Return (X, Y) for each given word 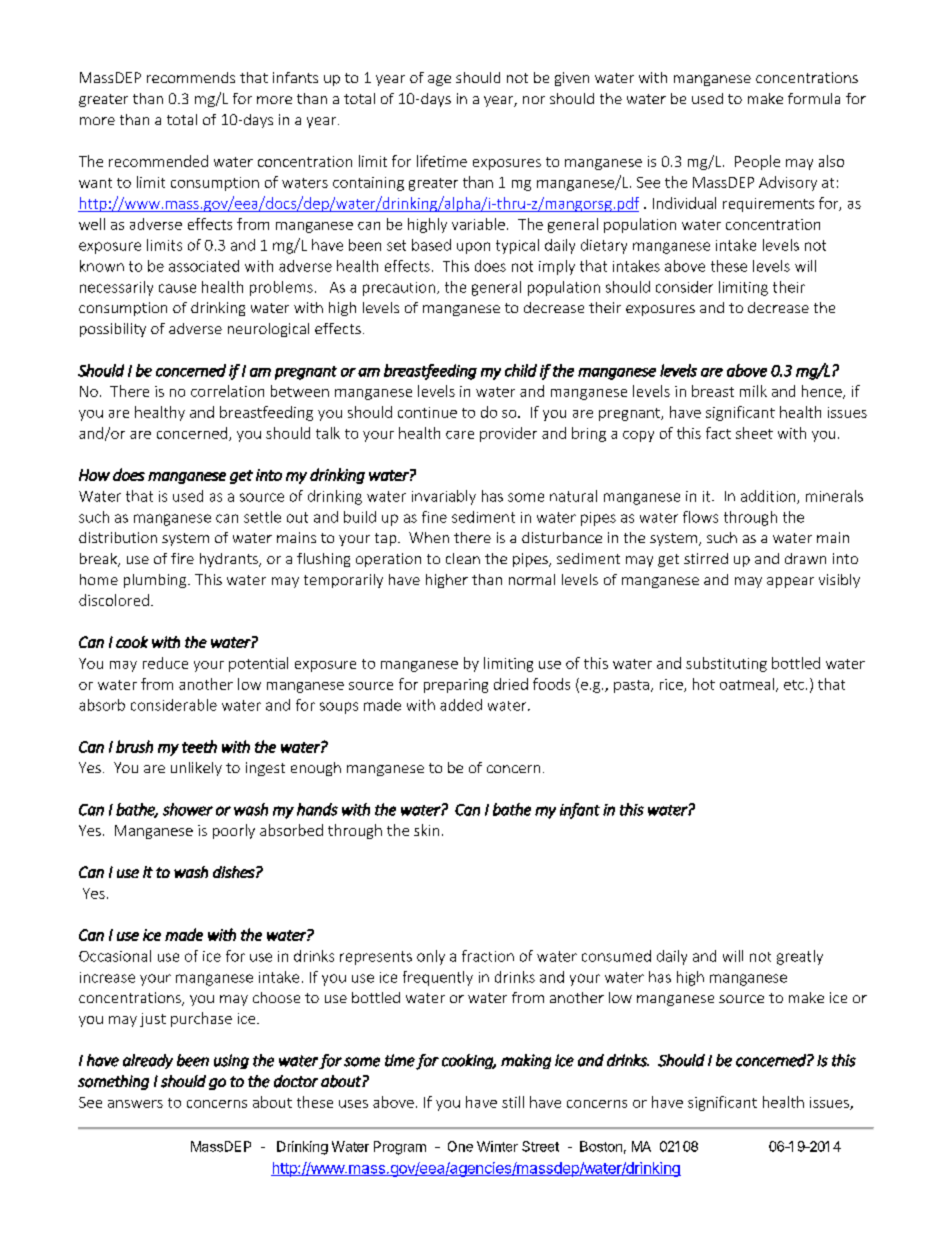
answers (135, 1104)
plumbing (156, 581)
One (460, 1146)
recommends (191, 77)
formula (814, 98)
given (572, 79)
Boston (601, 1146)
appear (790, 582)
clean (463, 558)
